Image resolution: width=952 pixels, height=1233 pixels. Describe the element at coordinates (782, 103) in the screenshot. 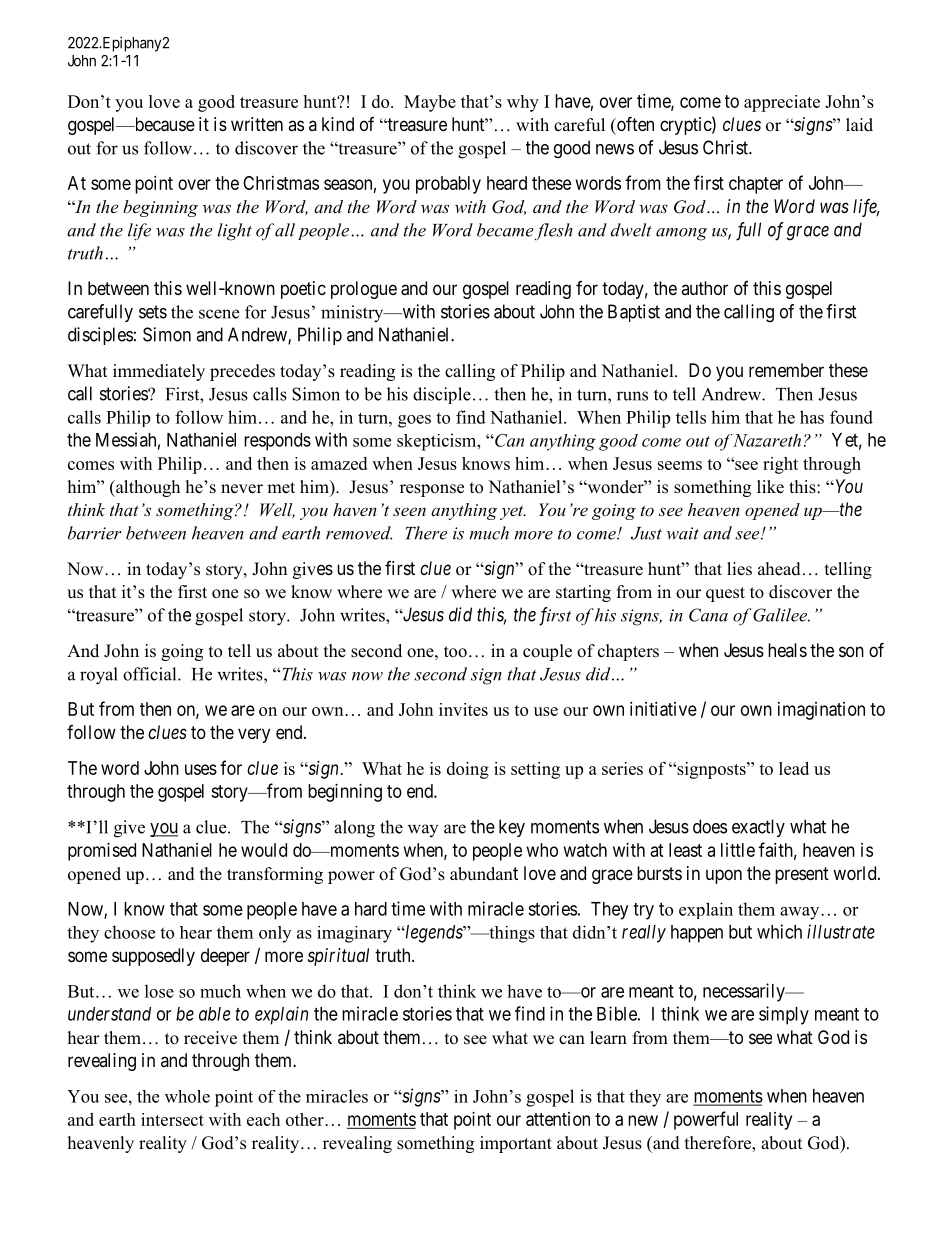

I see `appreciate` at that location.
